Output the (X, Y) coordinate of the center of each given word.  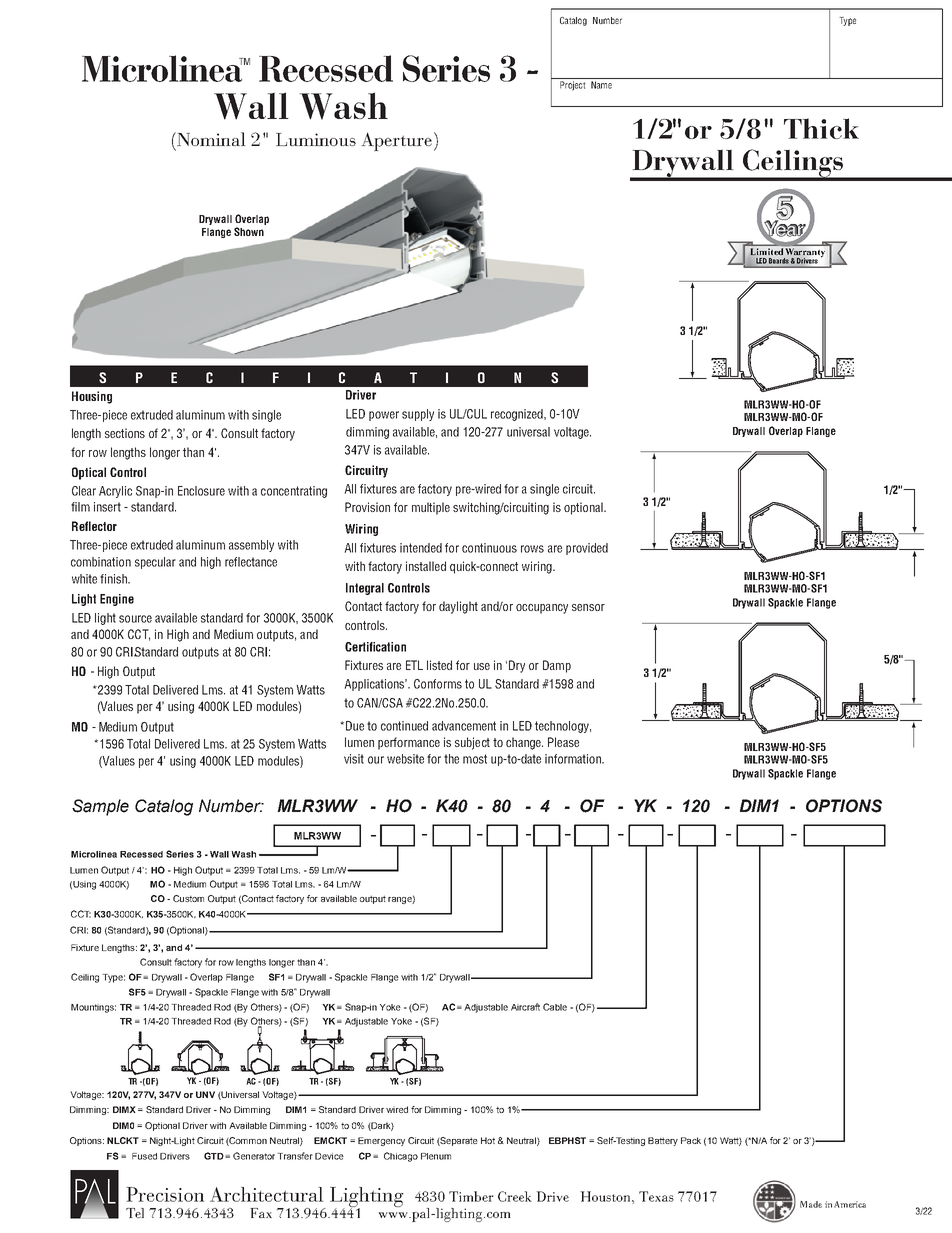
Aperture (396, 141)
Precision (165, 1194)
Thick (821, 128)
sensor (588, 607)
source (135, 619)
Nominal (210, 139)
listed (439, 665)
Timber (471, 1196)
